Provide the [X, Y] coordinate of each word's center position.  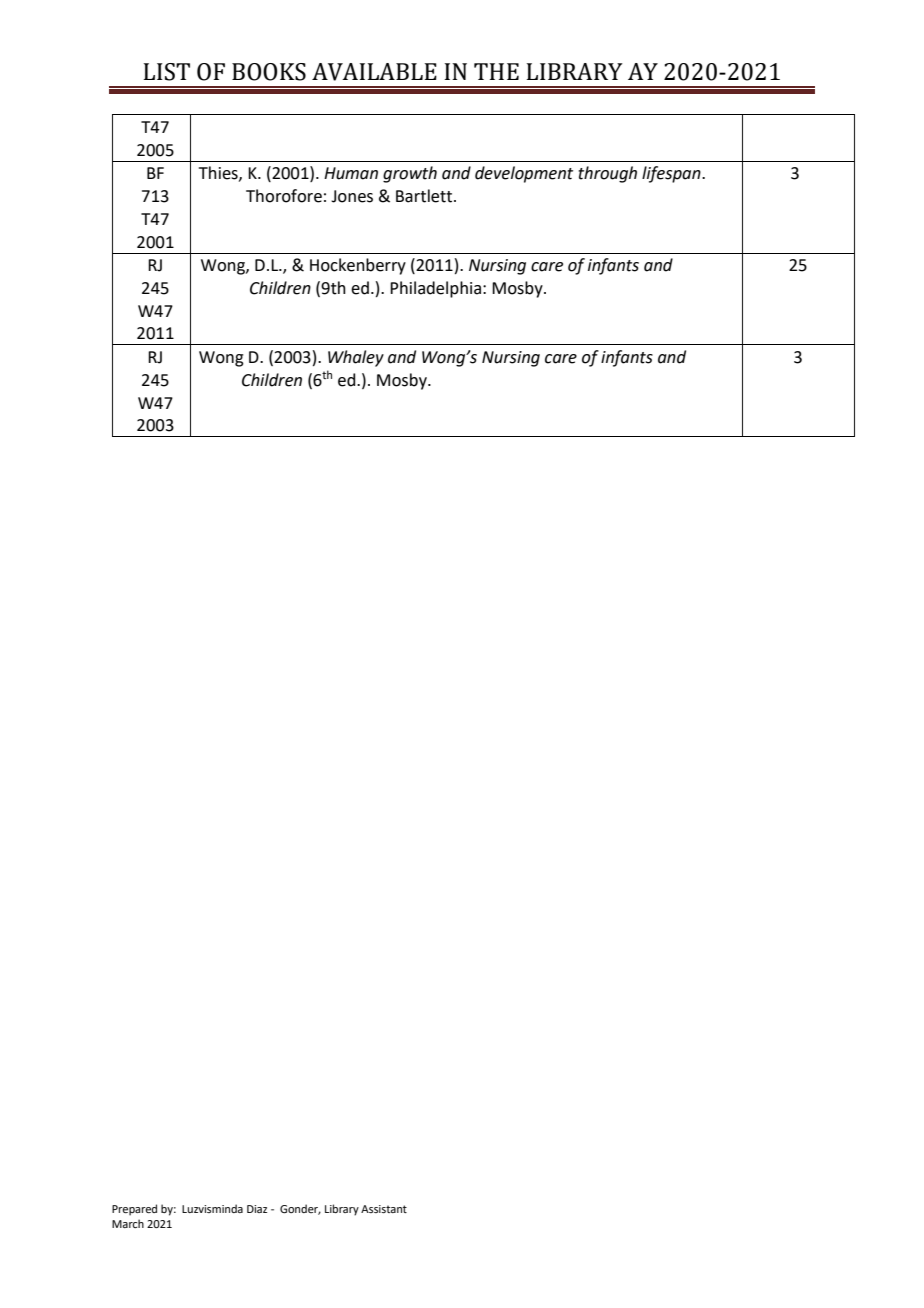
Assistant [384, 1209]
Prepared [134, 1210]
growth [410, 174]
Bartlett [425, 196]
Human [351, 173]
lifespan [672, 174]
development [524, 174]
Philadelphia [437, 289]
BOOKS [269, 72]
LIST [166, 72]
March [128, 1223]
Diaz [257, 1209]
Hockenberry [358, 266]
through [607, 174]
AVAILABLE [374, 72]
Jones [352, 196]
